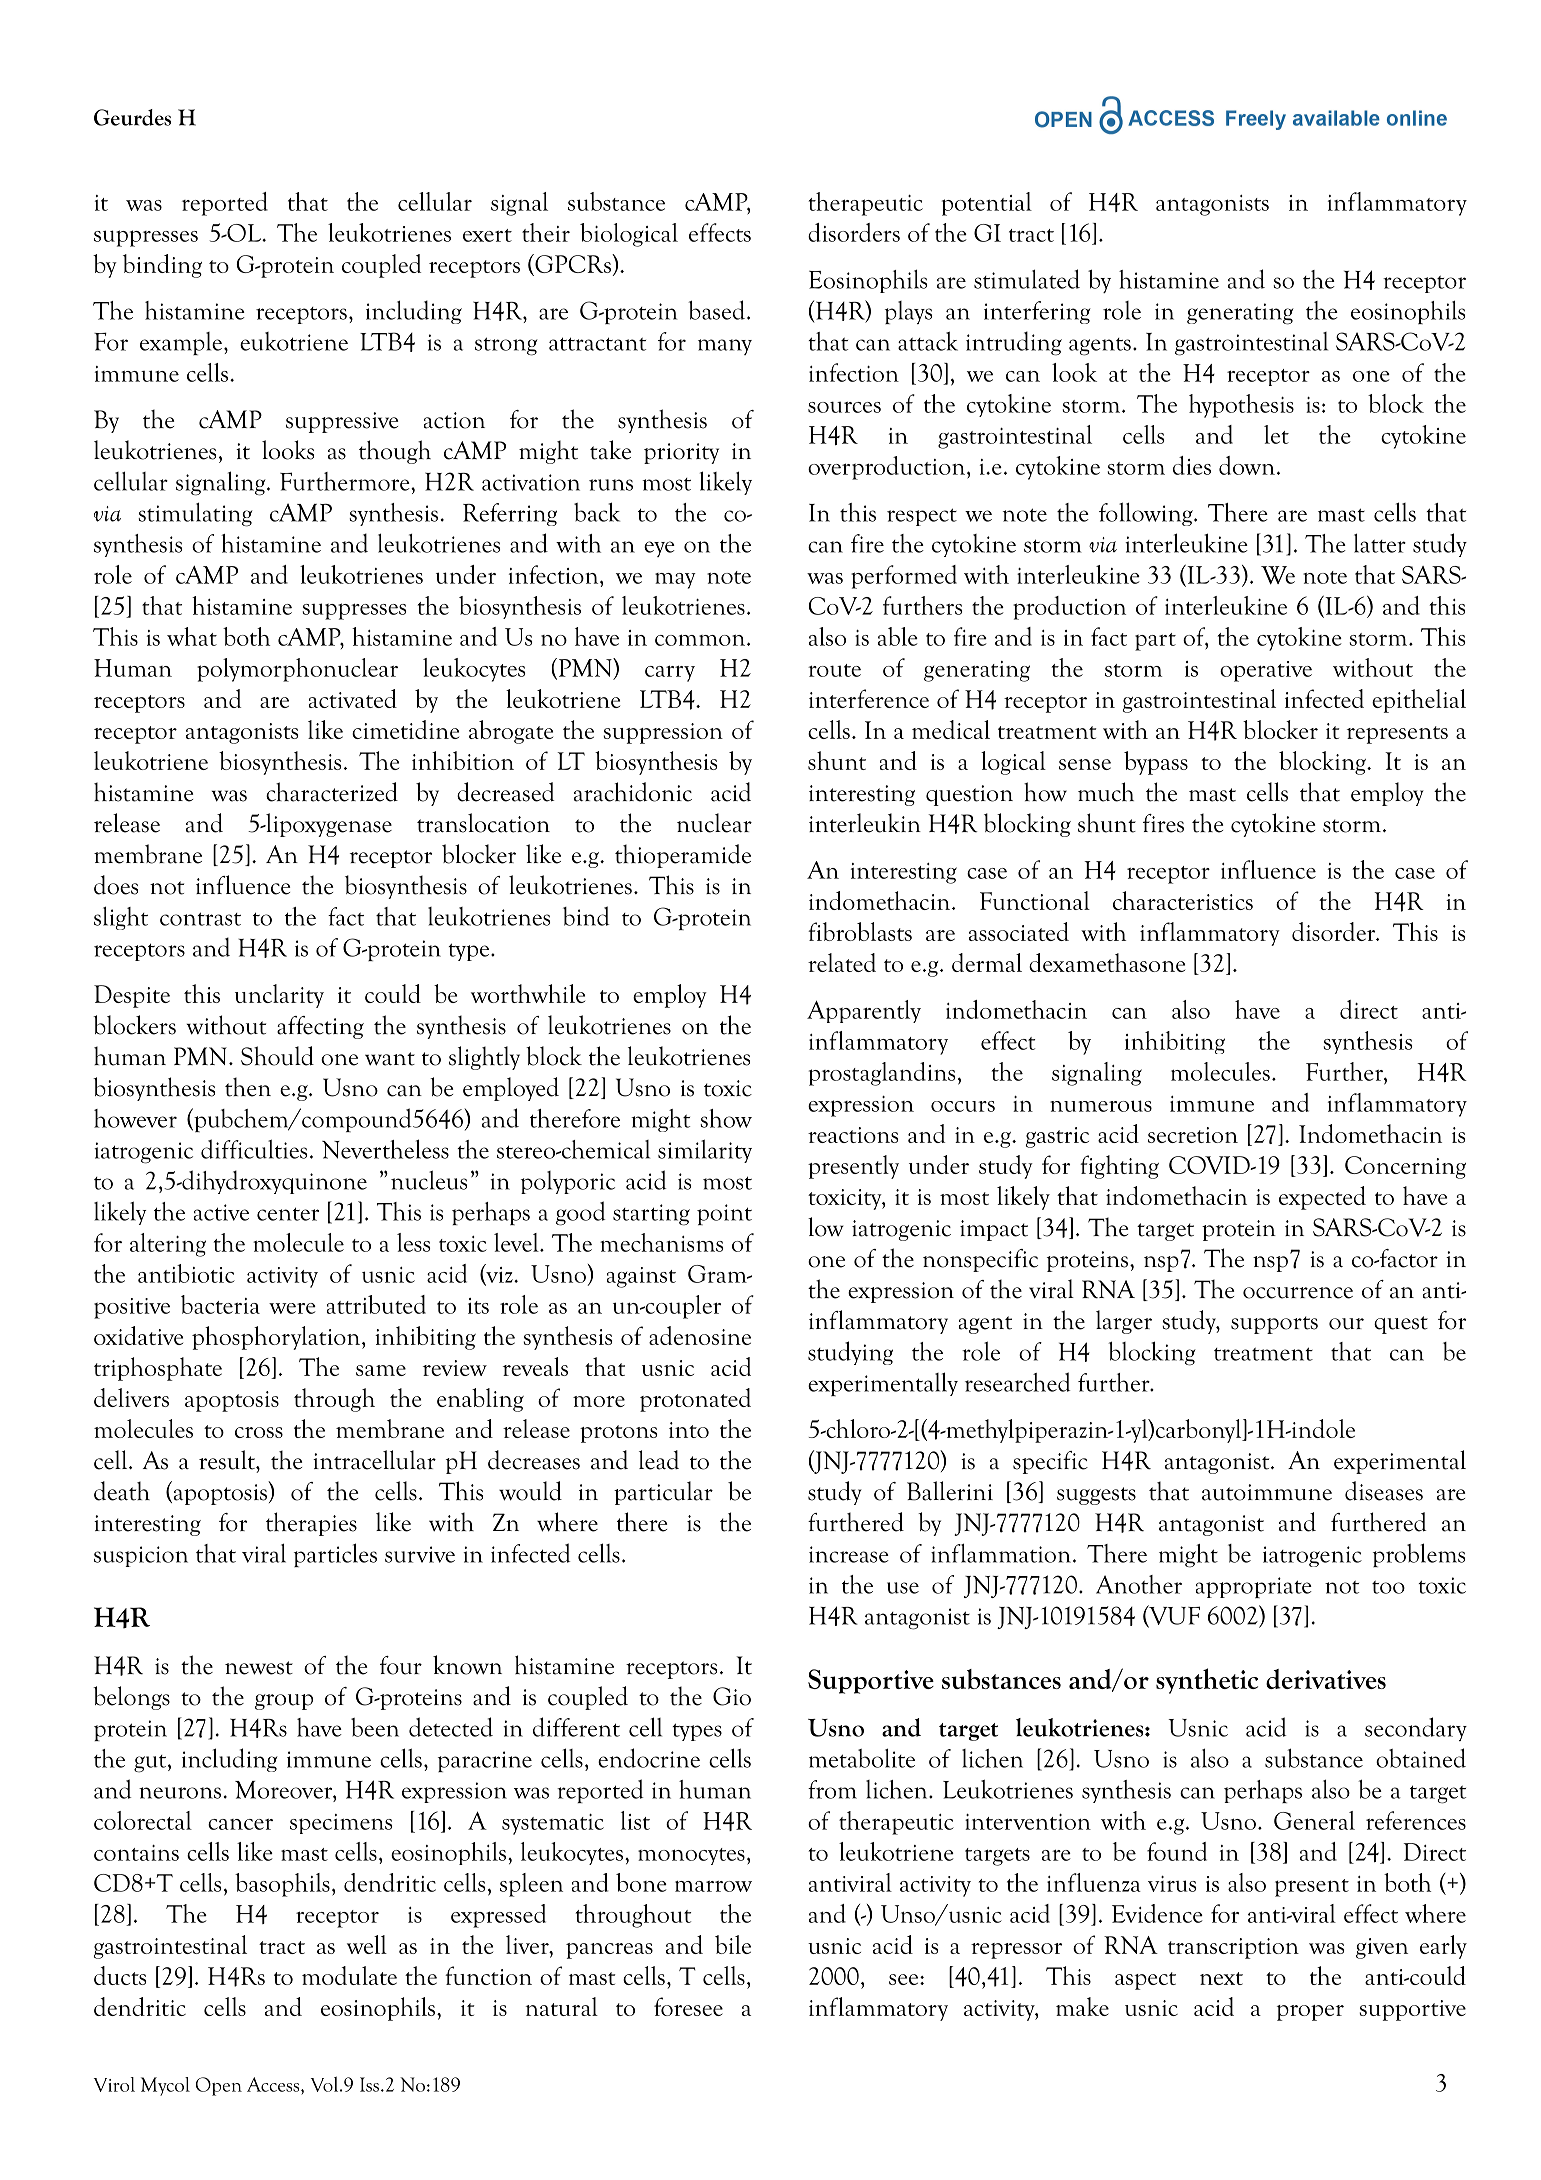  I want to click on therapies, so click(311, 1524).
